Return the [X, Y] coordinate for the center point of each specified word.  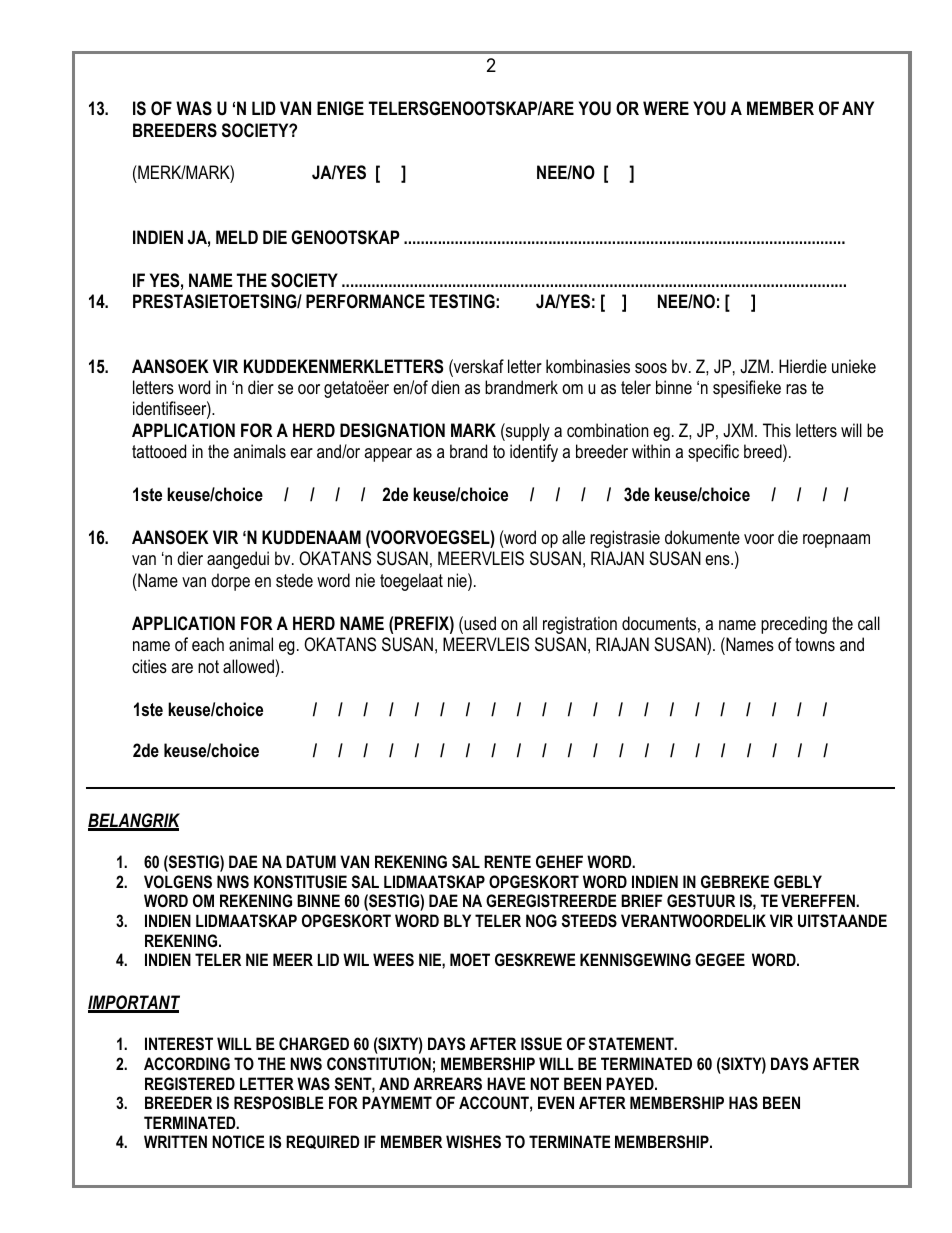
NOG [541, 920]
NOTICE [238, 1141]
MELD [237, 237]
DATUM [311, 861]
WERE [666, 108]
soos [651, 368]
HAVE [506, 1083]
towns [815, 644]
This [777, 430]
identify [534, 453]
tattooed [159, 451]
